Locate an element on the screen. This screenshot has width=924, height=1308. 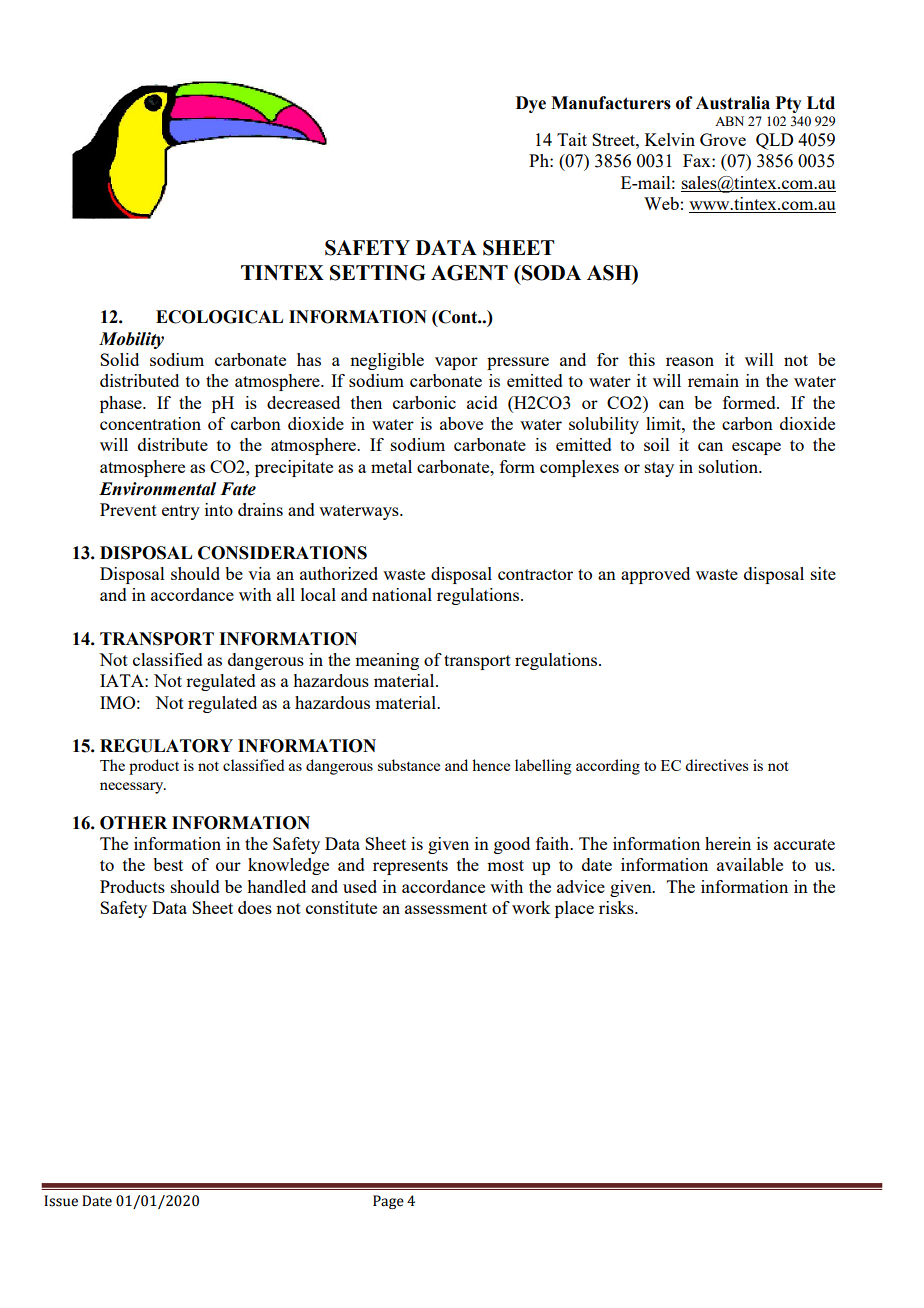
phase is located at coordinates (122, 404).
